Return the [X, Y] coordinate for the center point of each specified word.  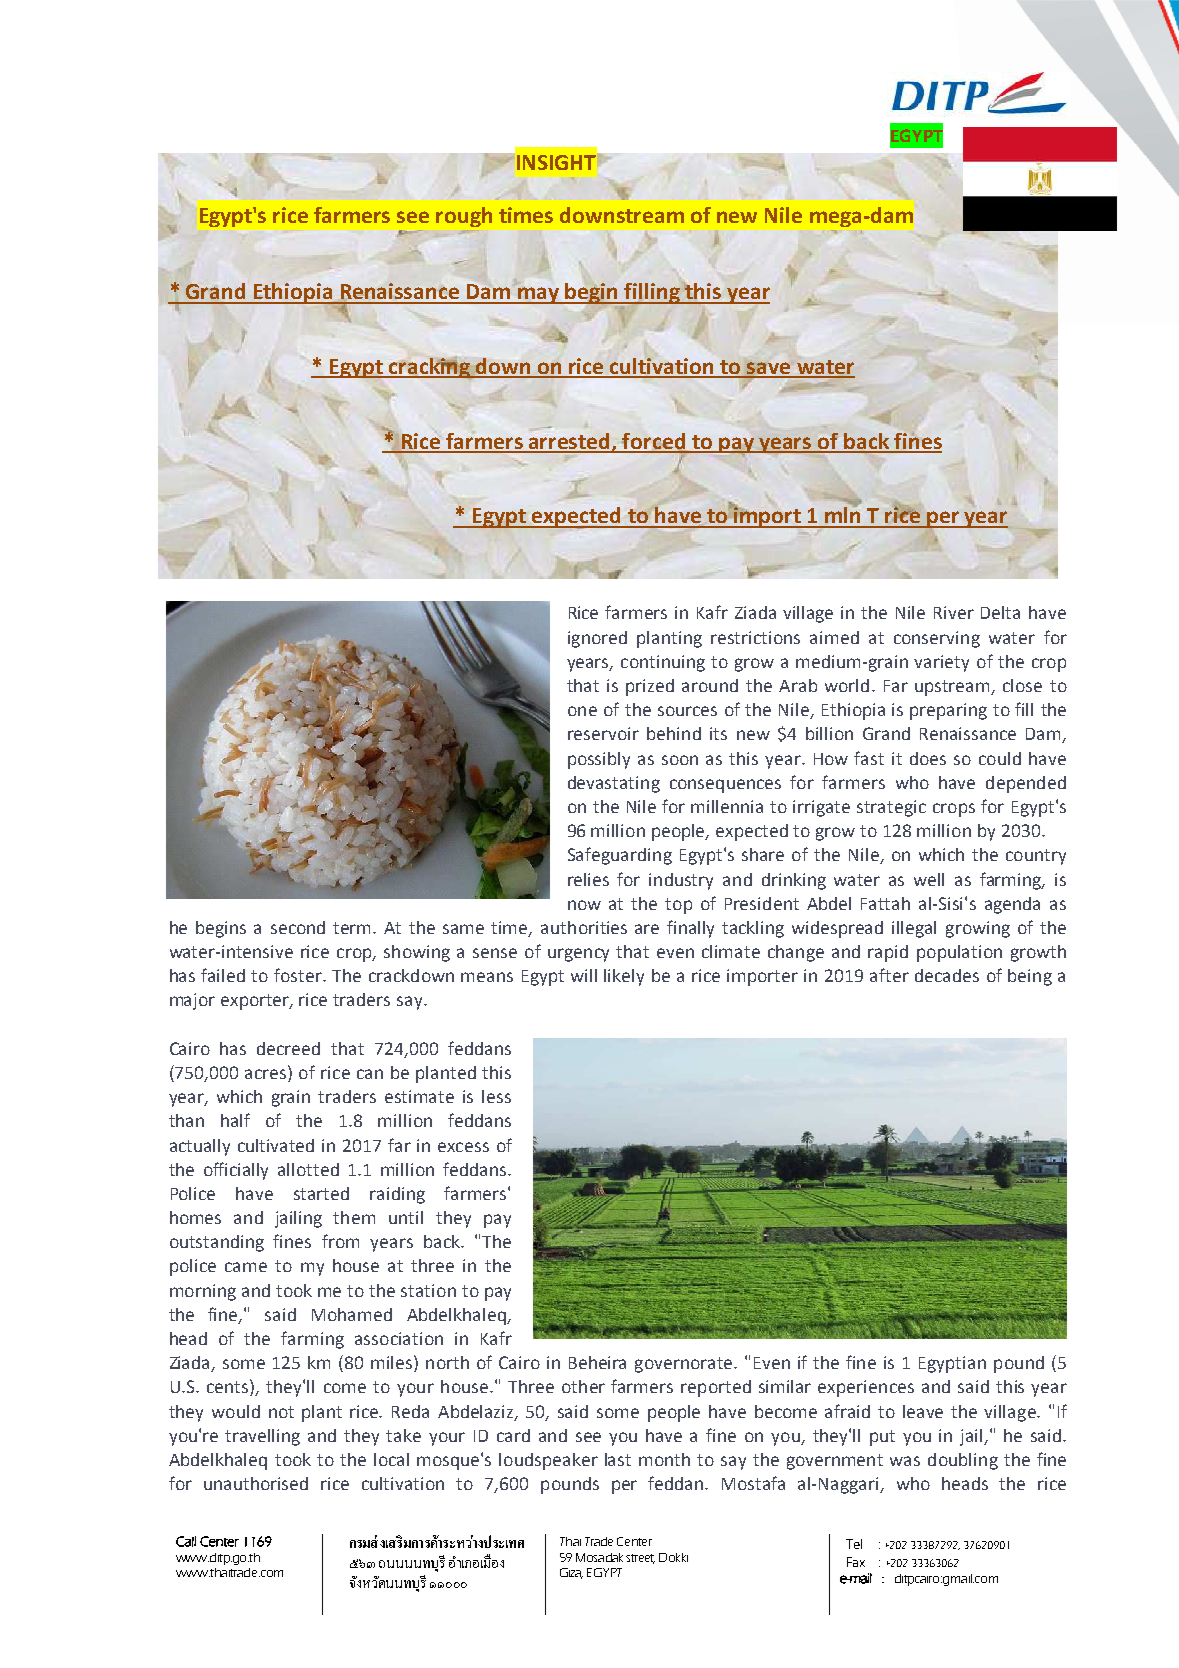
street [640, 1559]
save [769, 369]
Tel [854, 1544]
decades [947, 975]
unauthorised [256, 1483]
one [582, 711]
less [496, 1096]
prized [650, 687]
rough [464, 217]
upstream [953, 688]
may [538, 295]
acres [267, 1075]
